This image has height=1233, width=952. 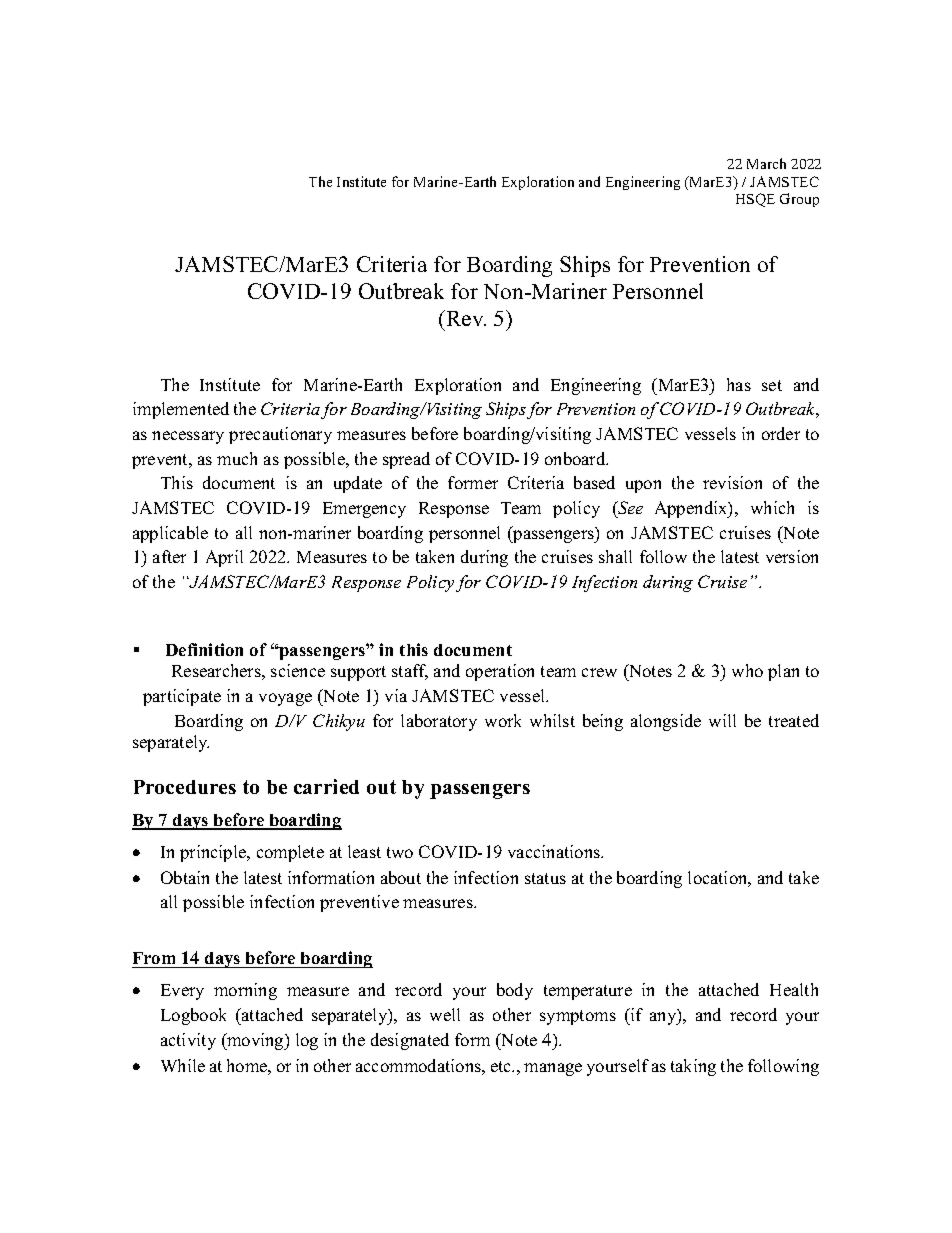 I want to click on much, so click(x=237, y=458).
